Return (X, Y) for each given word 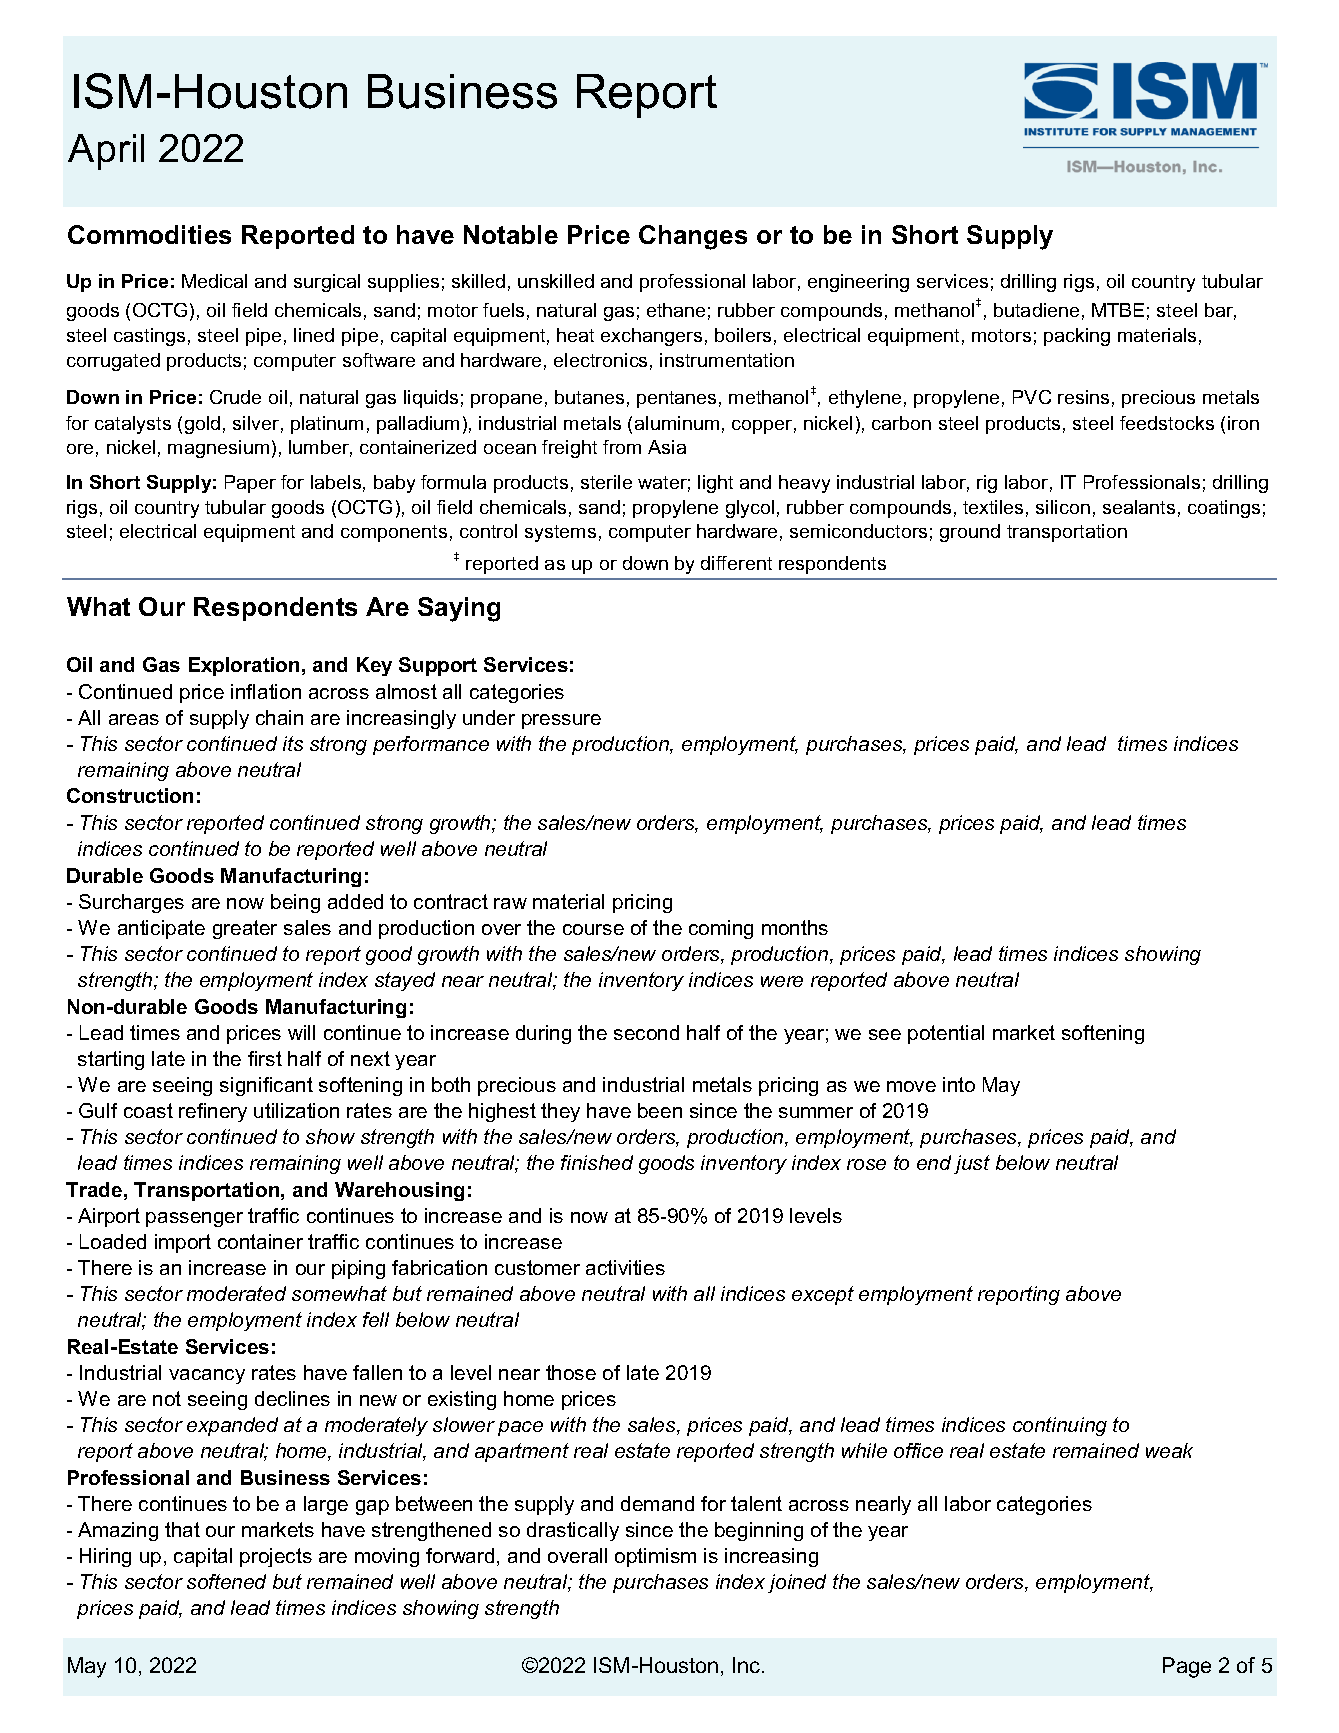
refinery (213, 1112)
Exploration (244, 666)
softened (226, 1581)
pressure (561, 721)
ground (970, 533)
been (660, 1110)
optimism (655, 1557)
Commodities (149, 234)
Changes (693, 237)
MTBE (1118, 310)
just (972, 1164)
